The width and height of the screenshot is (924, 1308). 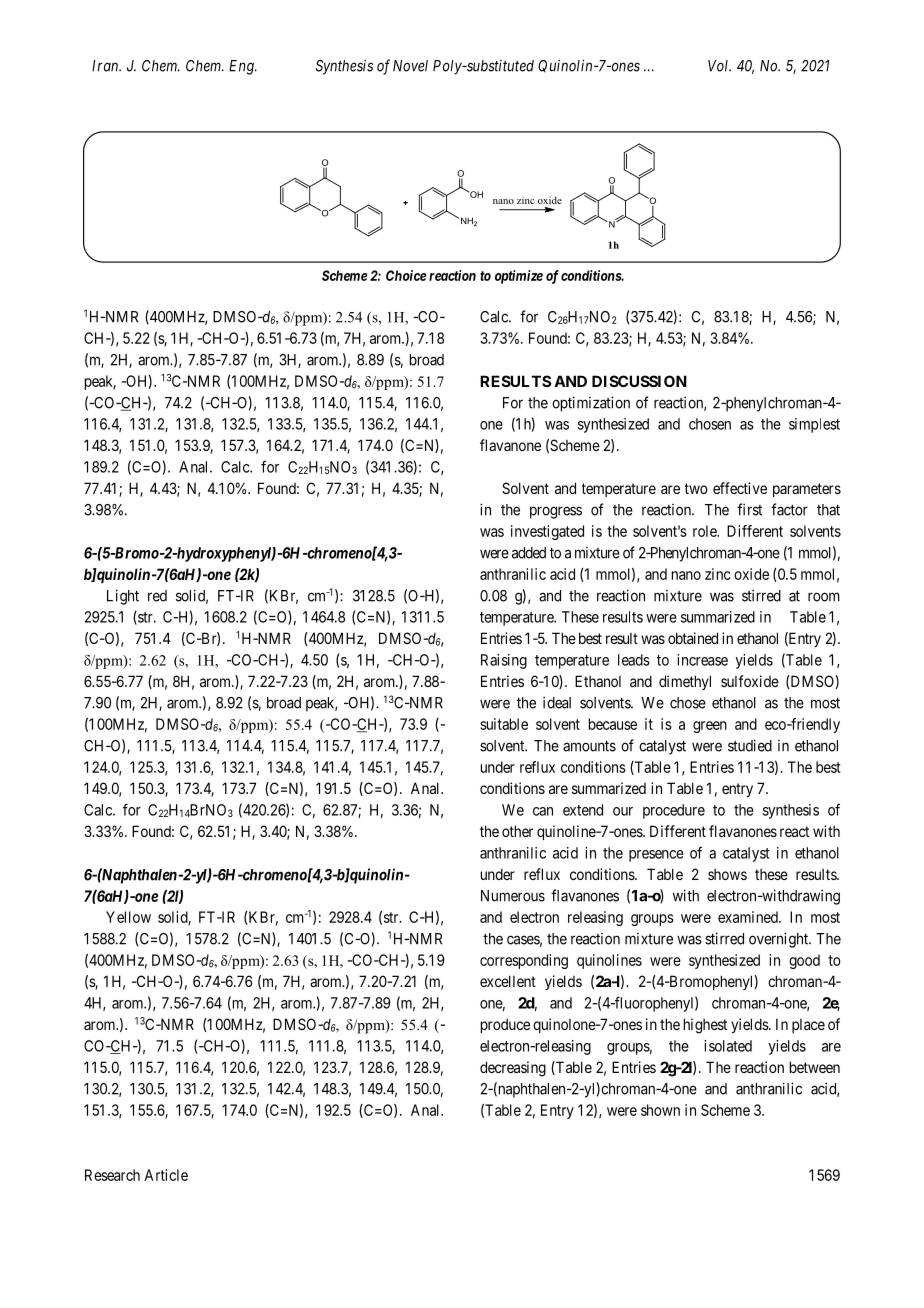 I want to click on Novel, so click(x=410, y=66).
